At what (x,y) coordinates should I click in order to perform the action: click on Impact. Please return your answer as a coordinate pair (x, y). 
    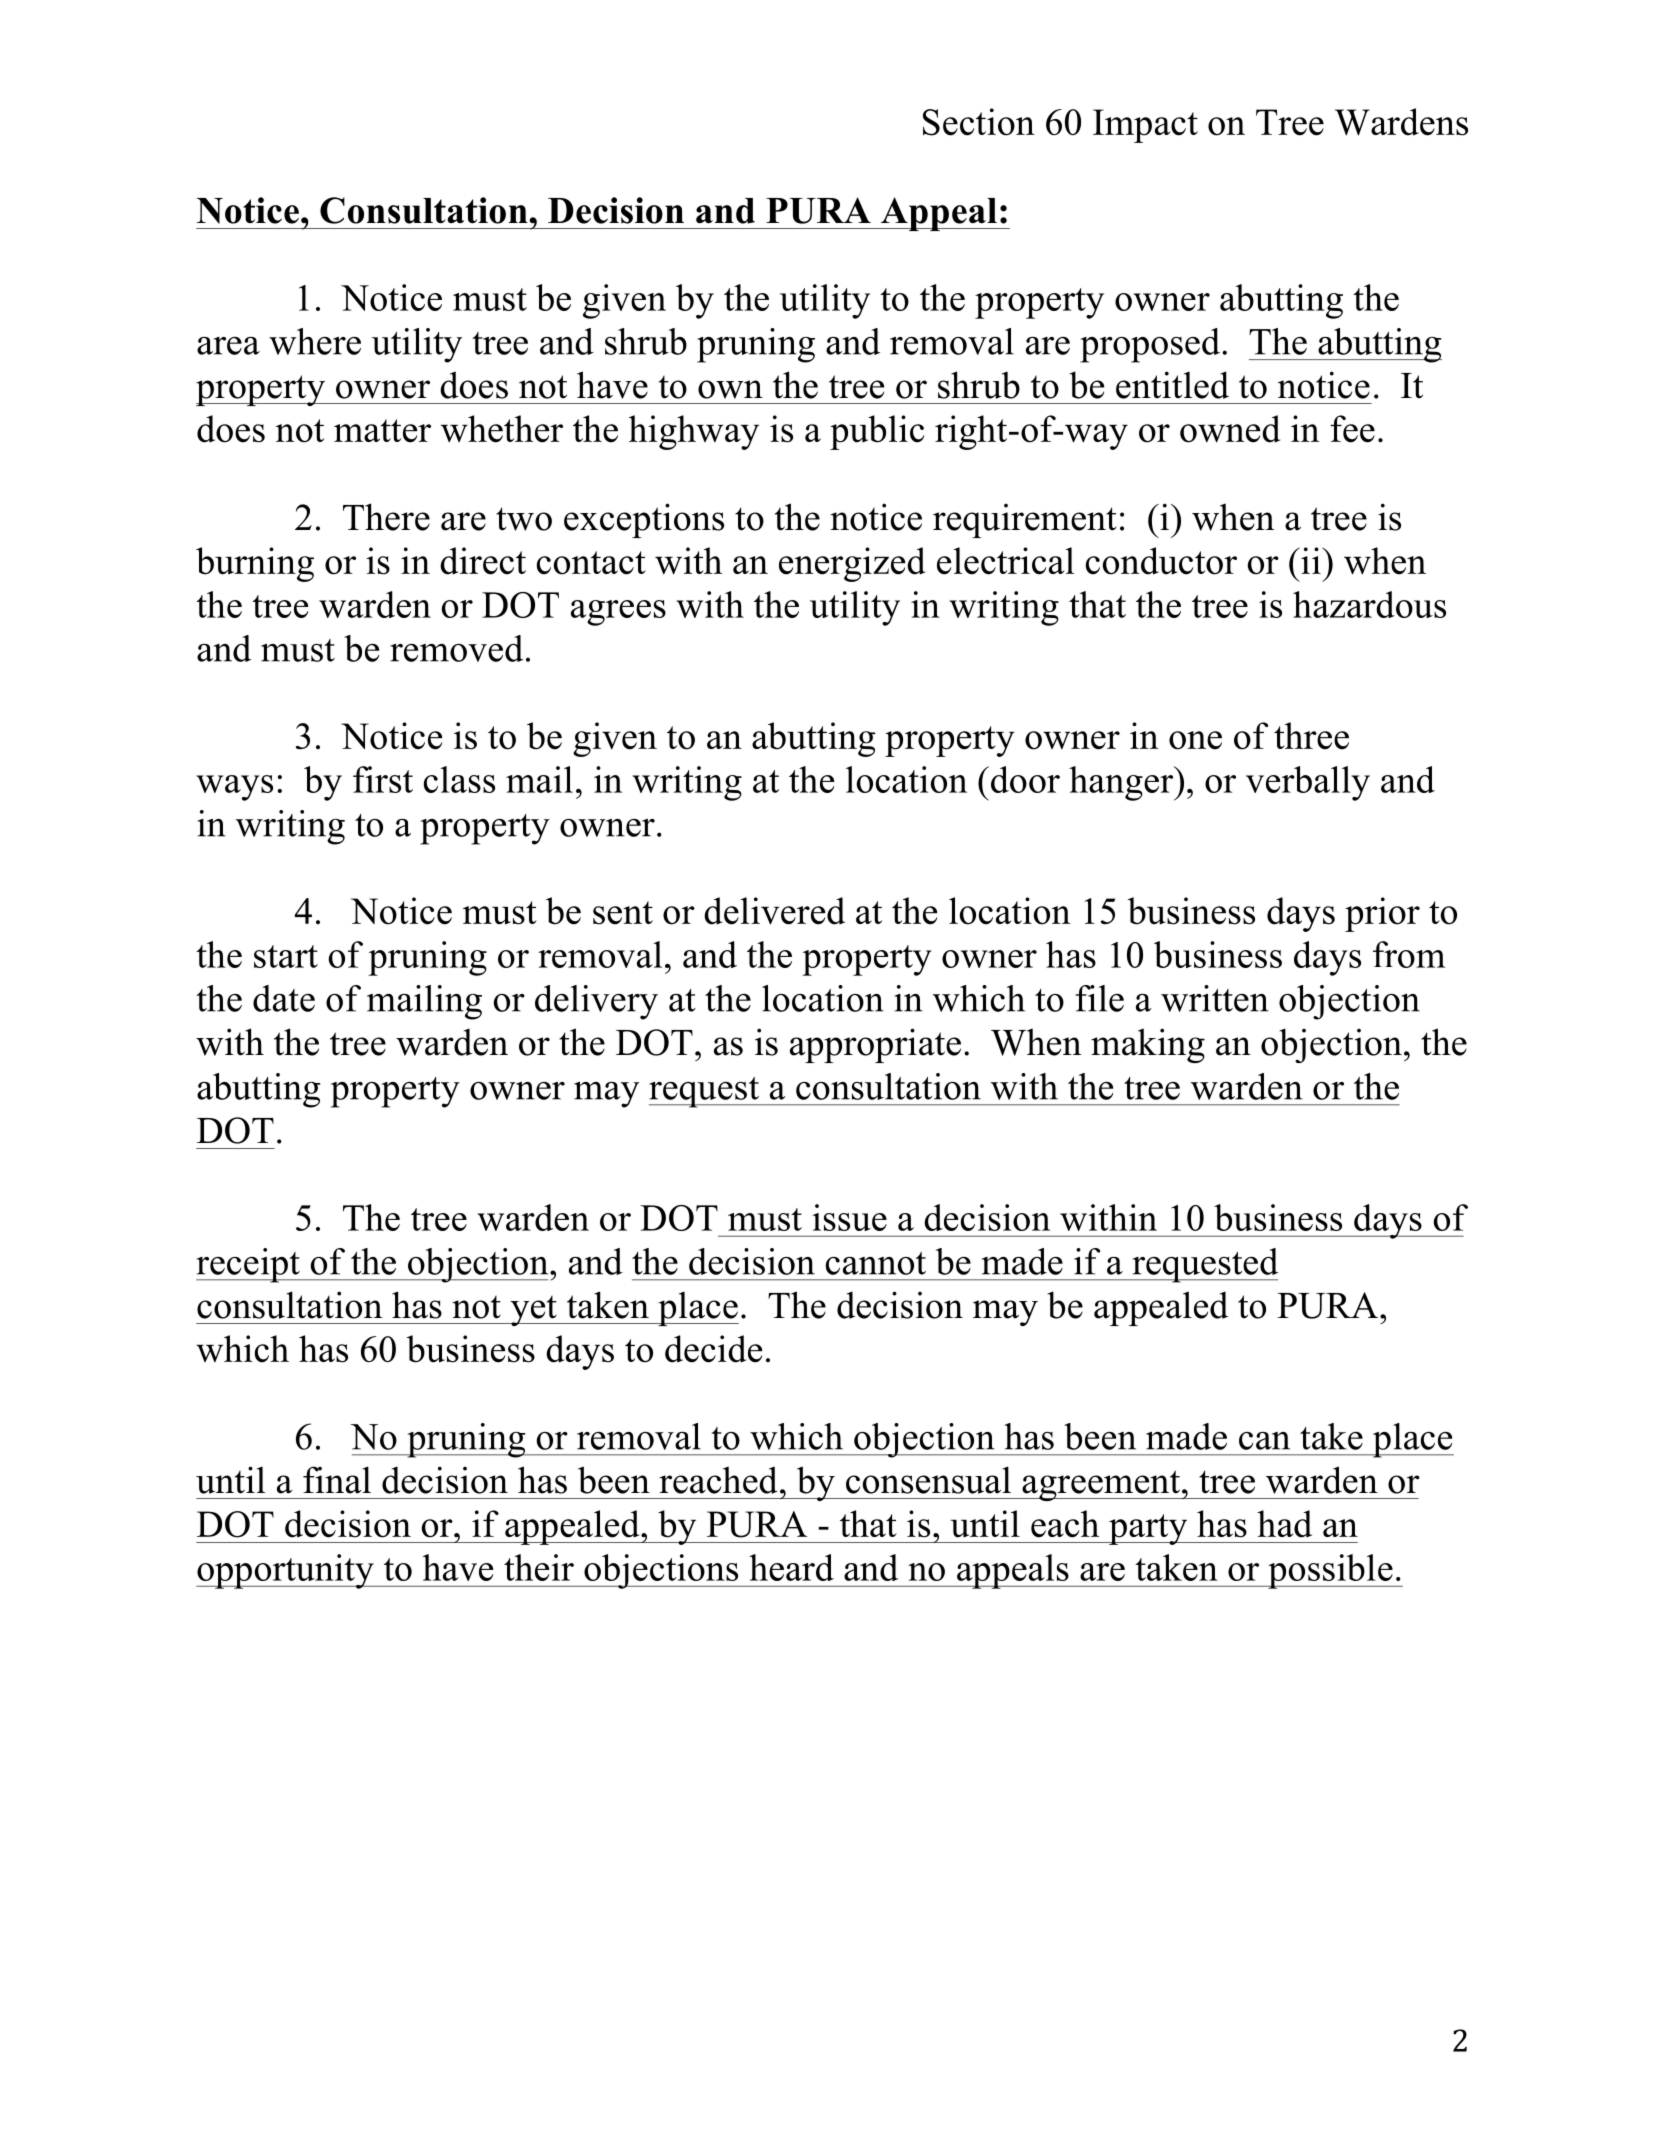
    Looking at the image, I should click on (1145, 126).
